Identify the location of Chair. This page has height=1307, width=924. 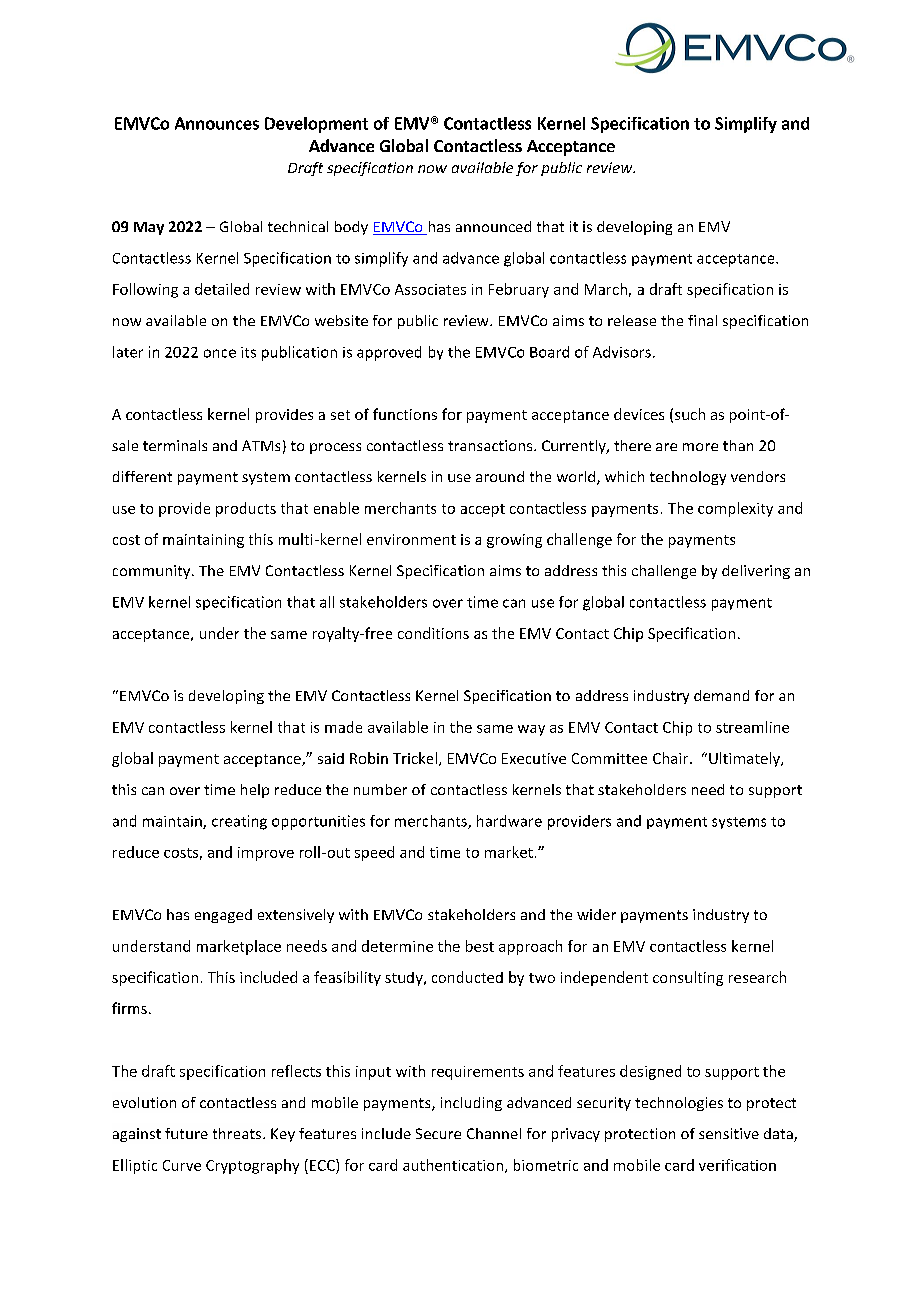
(670, 758).
